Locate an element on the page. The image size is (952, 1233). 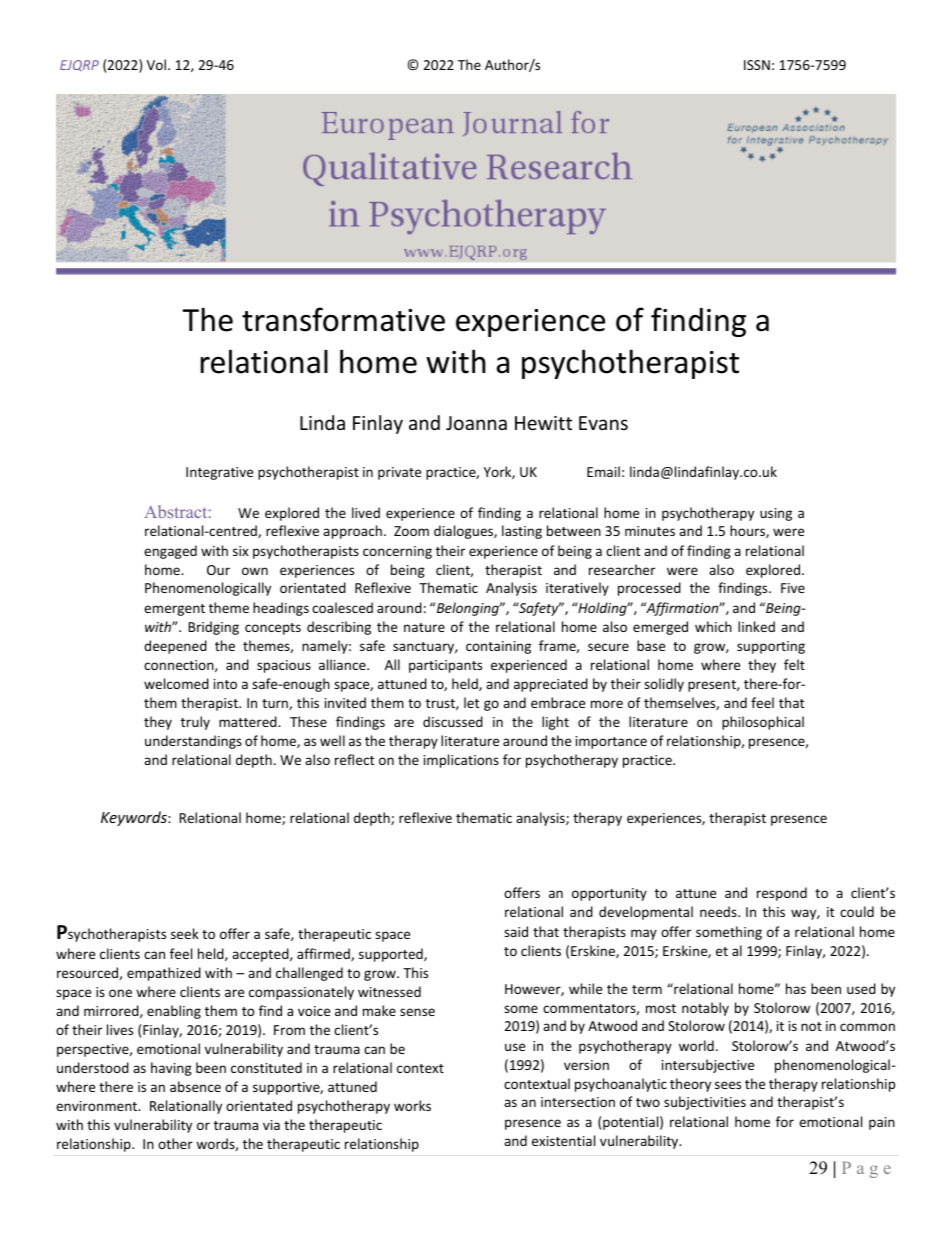
Evans is located at coordinates (603, 423).
